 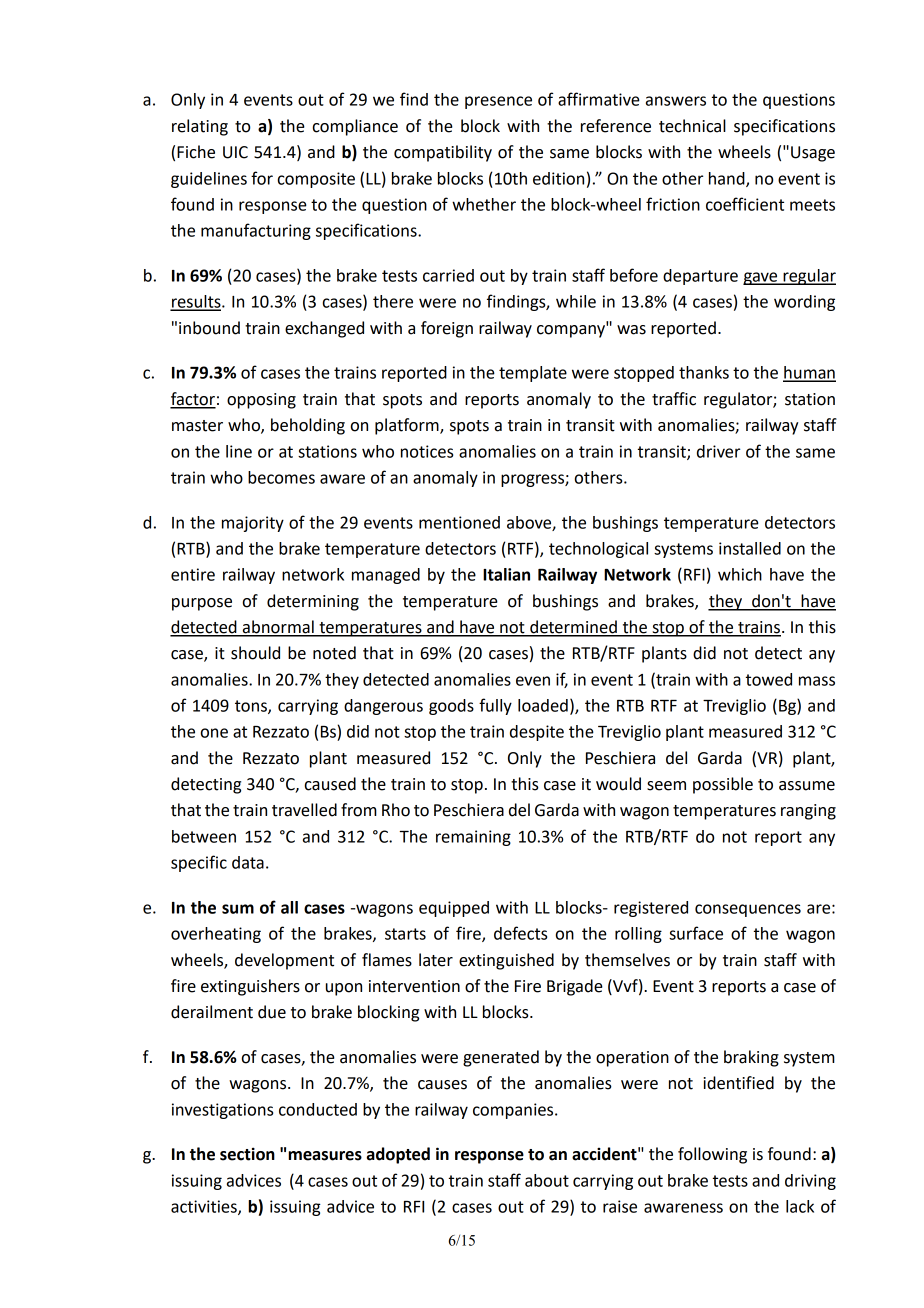 What do you see at coordinates (284, 961) in the screenshot?
I see `development` at bounding box center [284, 961].
